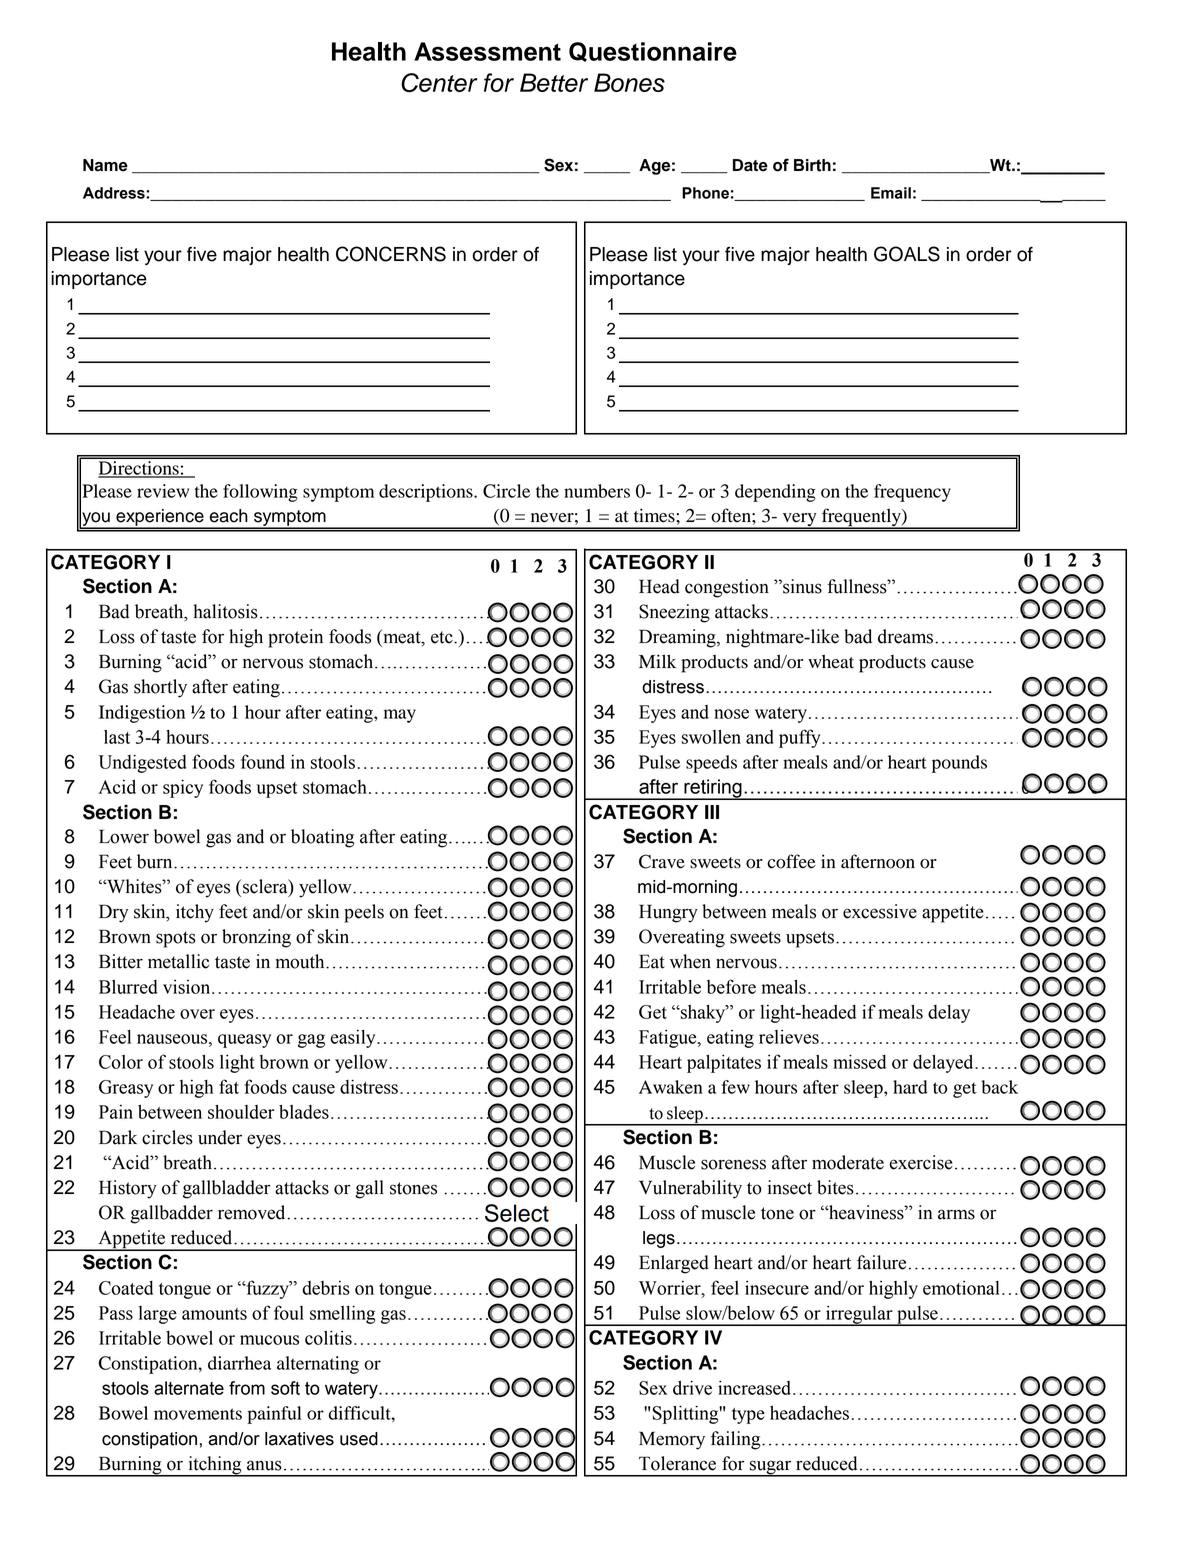 The width and height of the screenshot is (1195, 1547). Describe the element at coordinates (880, 911) in the screenshot. I see `excessive` at that location.
